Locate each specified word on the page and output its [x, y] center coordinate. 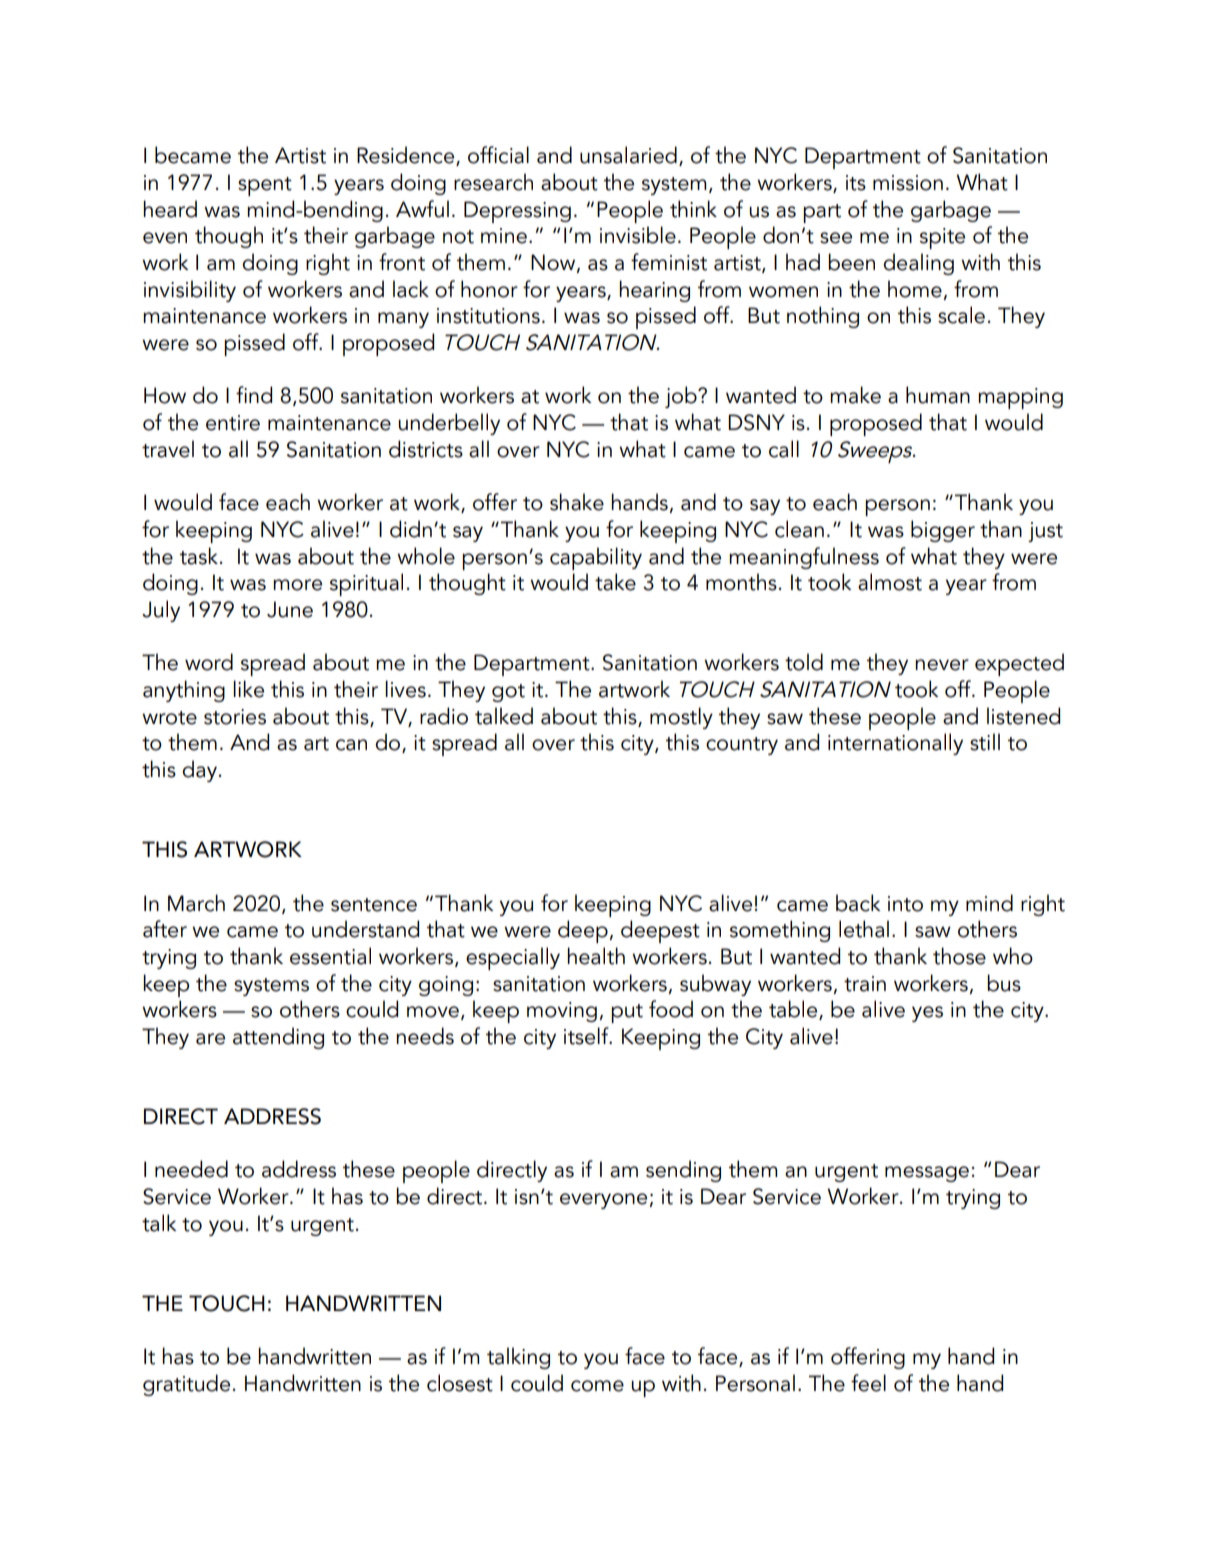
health [596, 956]
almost [890, 582]
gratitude [186, 1385]
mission [908, 183]
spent [265, 186]
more [297, 585]
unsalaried [628, 155]
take [615, 582]
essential [330, 956]
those [959, 956]
